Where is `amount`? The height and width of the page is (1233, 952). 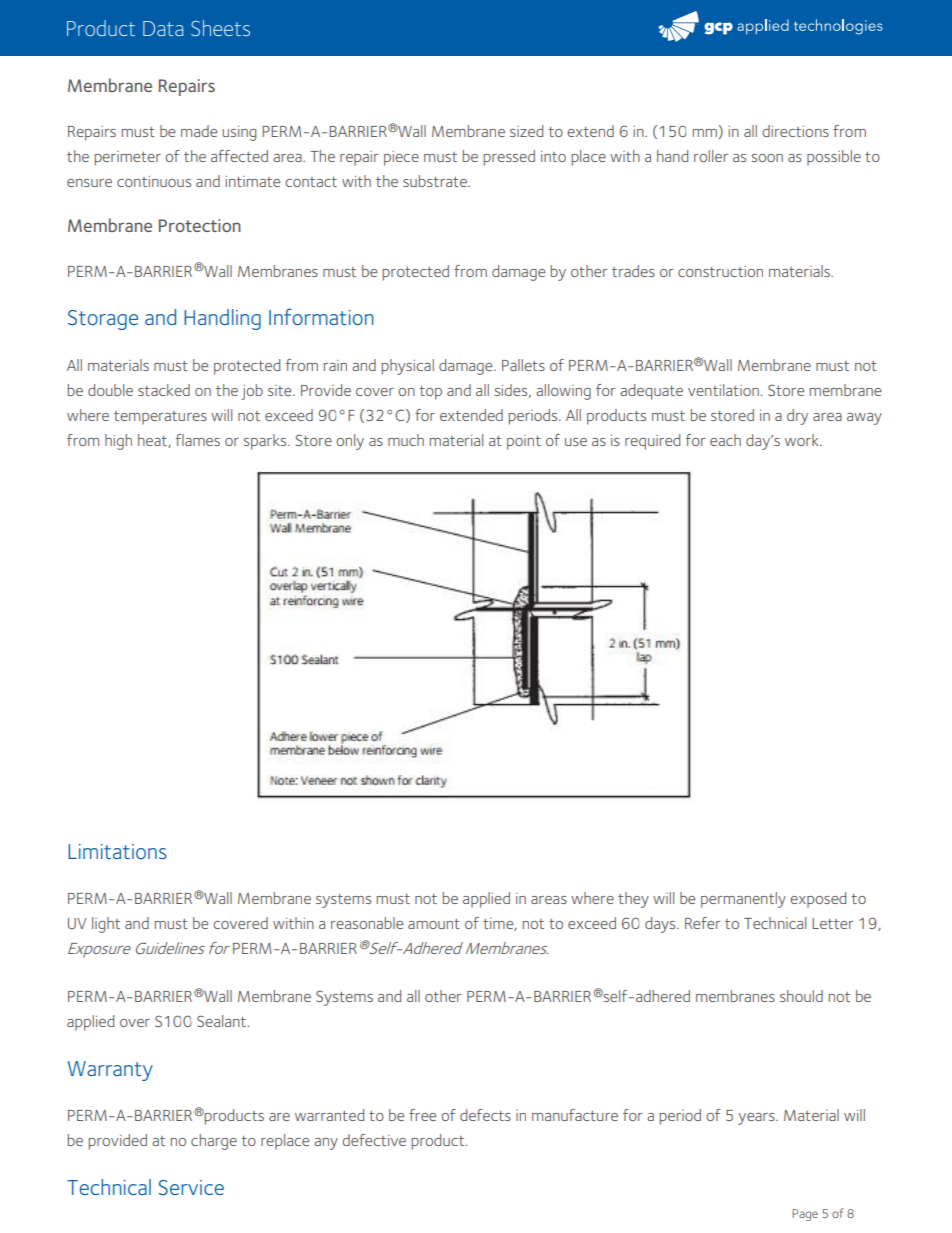 amount is located at coordinates (434, 924).
